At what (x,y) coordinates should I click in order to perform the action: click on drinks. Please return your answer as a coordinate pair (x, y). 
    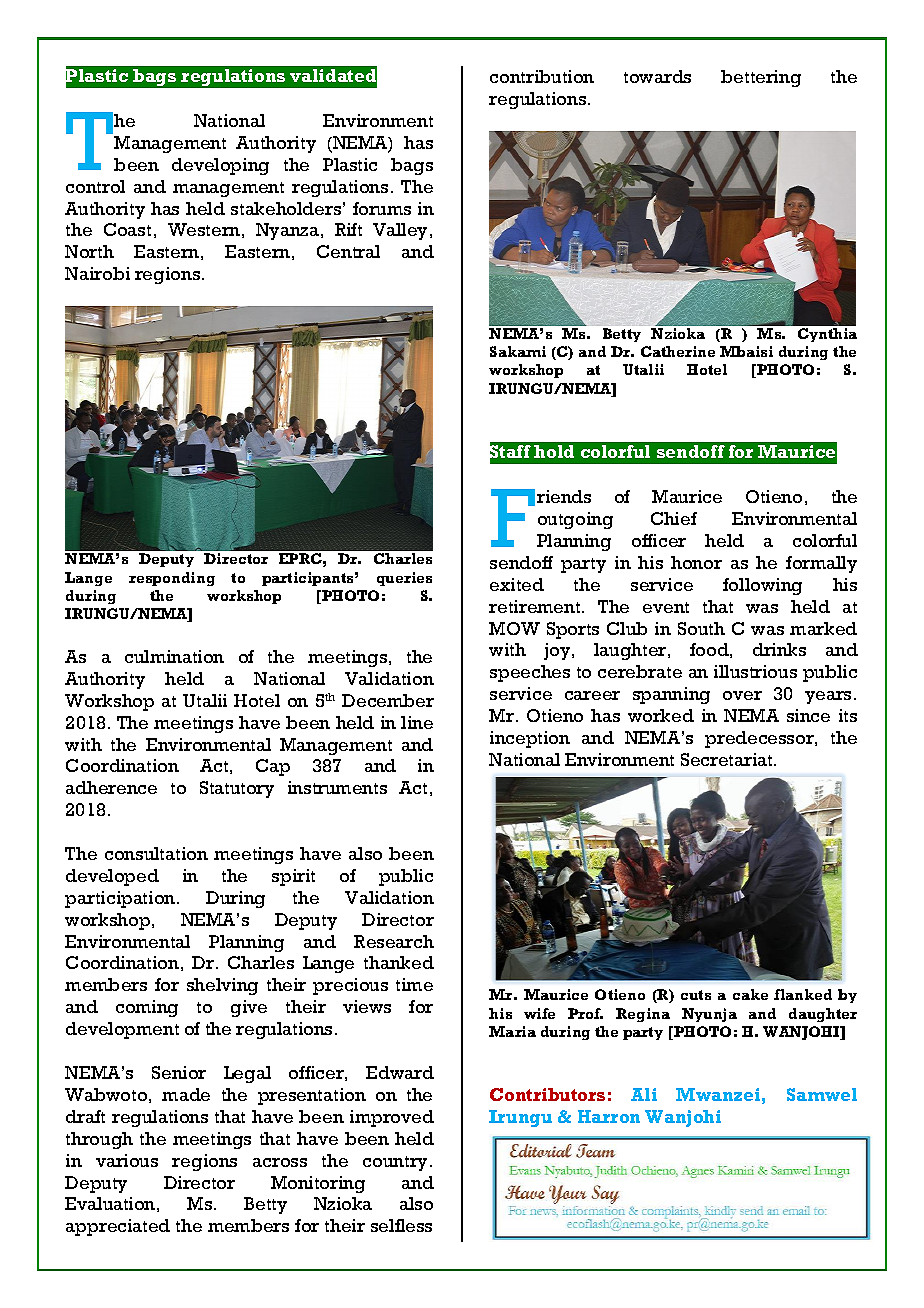
    Looking at the image, I should click on (779, 649).
